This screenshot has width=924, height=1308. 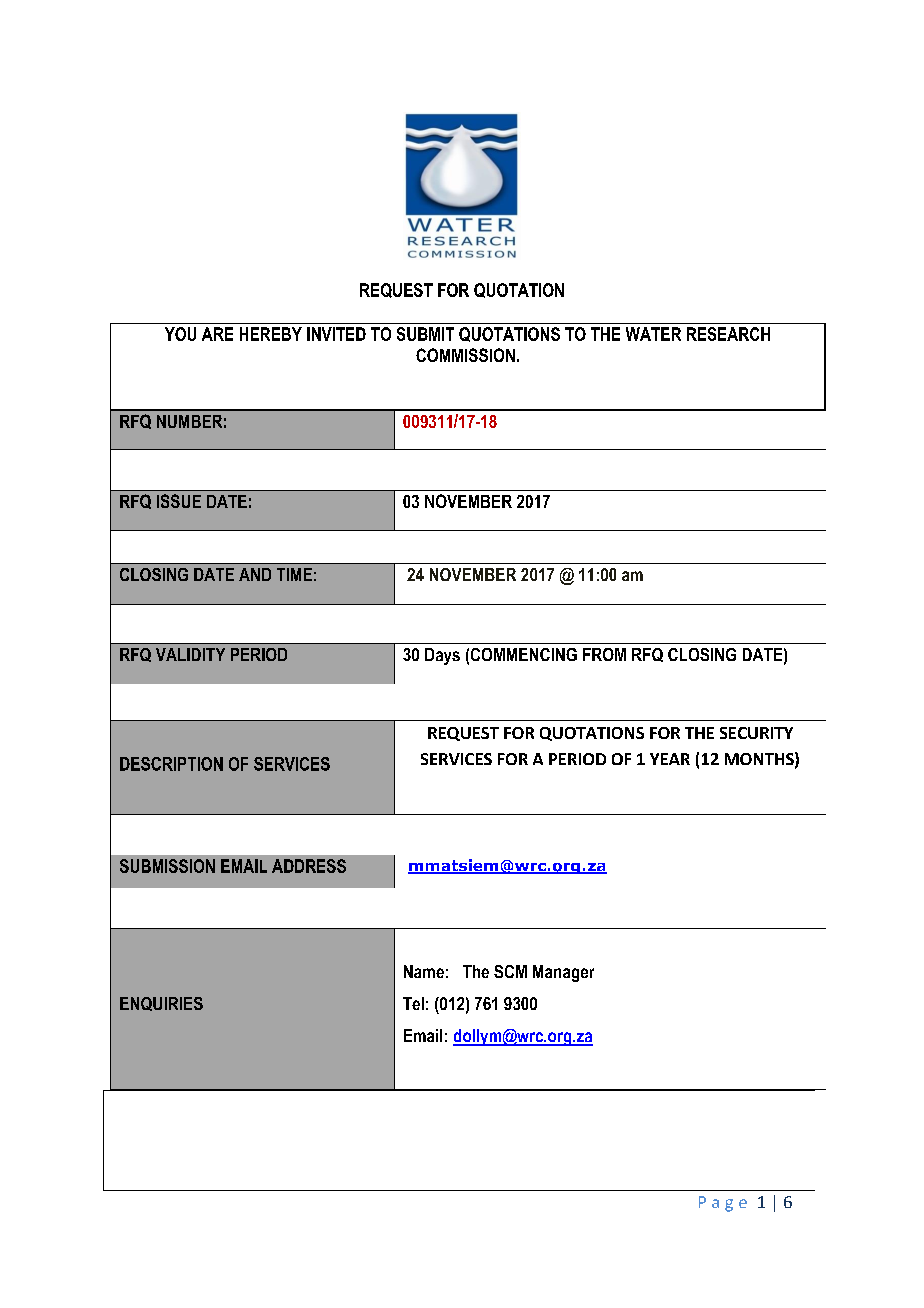 What do you see at coordinates (465, 355) in the screenshot?
I see `COMMISSION` at bounding box center [465, 355].
